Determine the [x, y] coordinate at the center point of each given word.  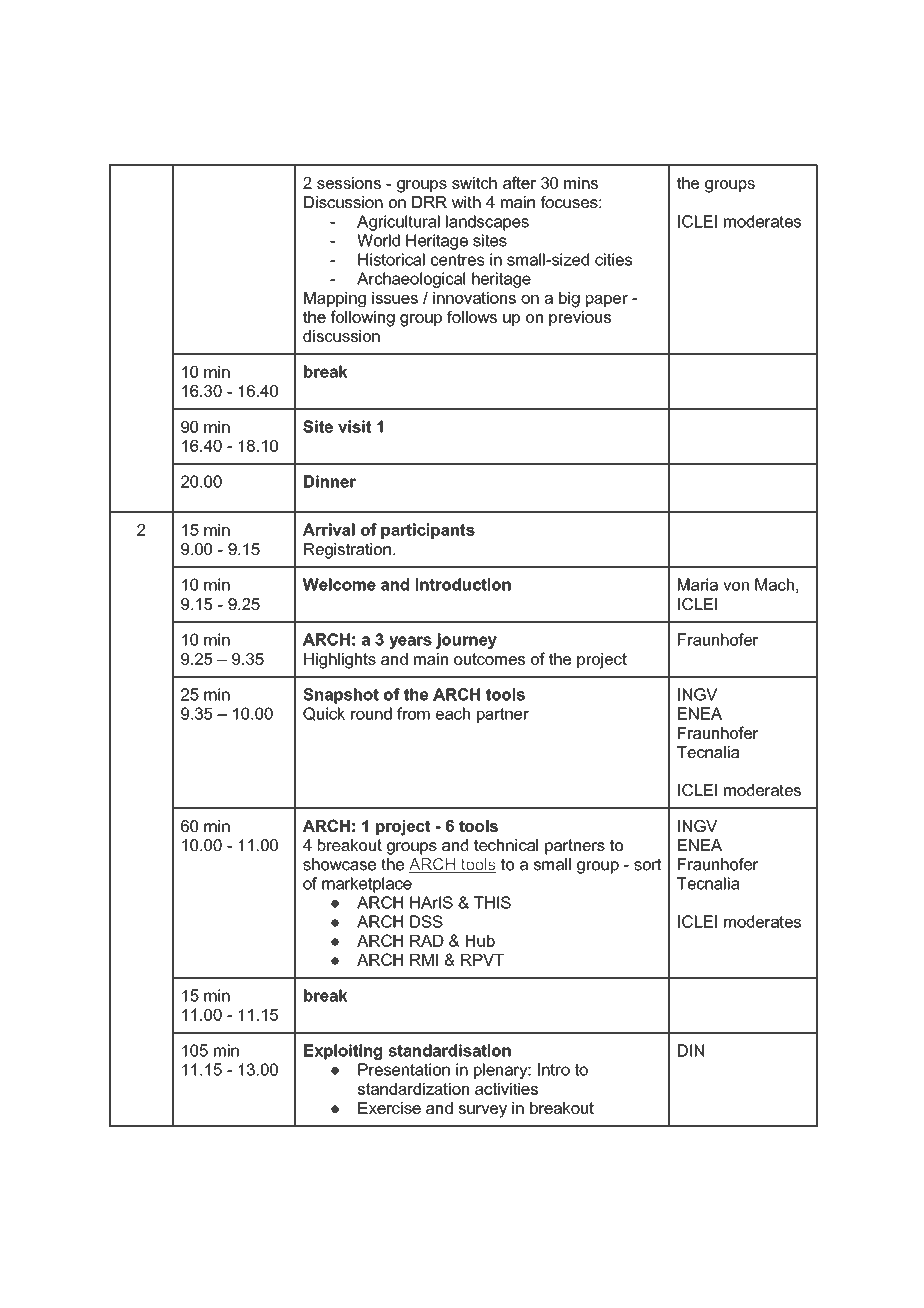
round [371, 713]
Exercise [389, 1108]
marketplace [367, 885]
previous [580, 318]
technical [506, 845]
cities [613, 259]
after [519, 182]
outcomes [489, 659]
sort [647, 864]
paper [607, 301]
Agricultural [398, 223]
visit [354, 426]
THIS [492, 902]
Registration [347, 551]
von [736, 586]
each [453, 713]
